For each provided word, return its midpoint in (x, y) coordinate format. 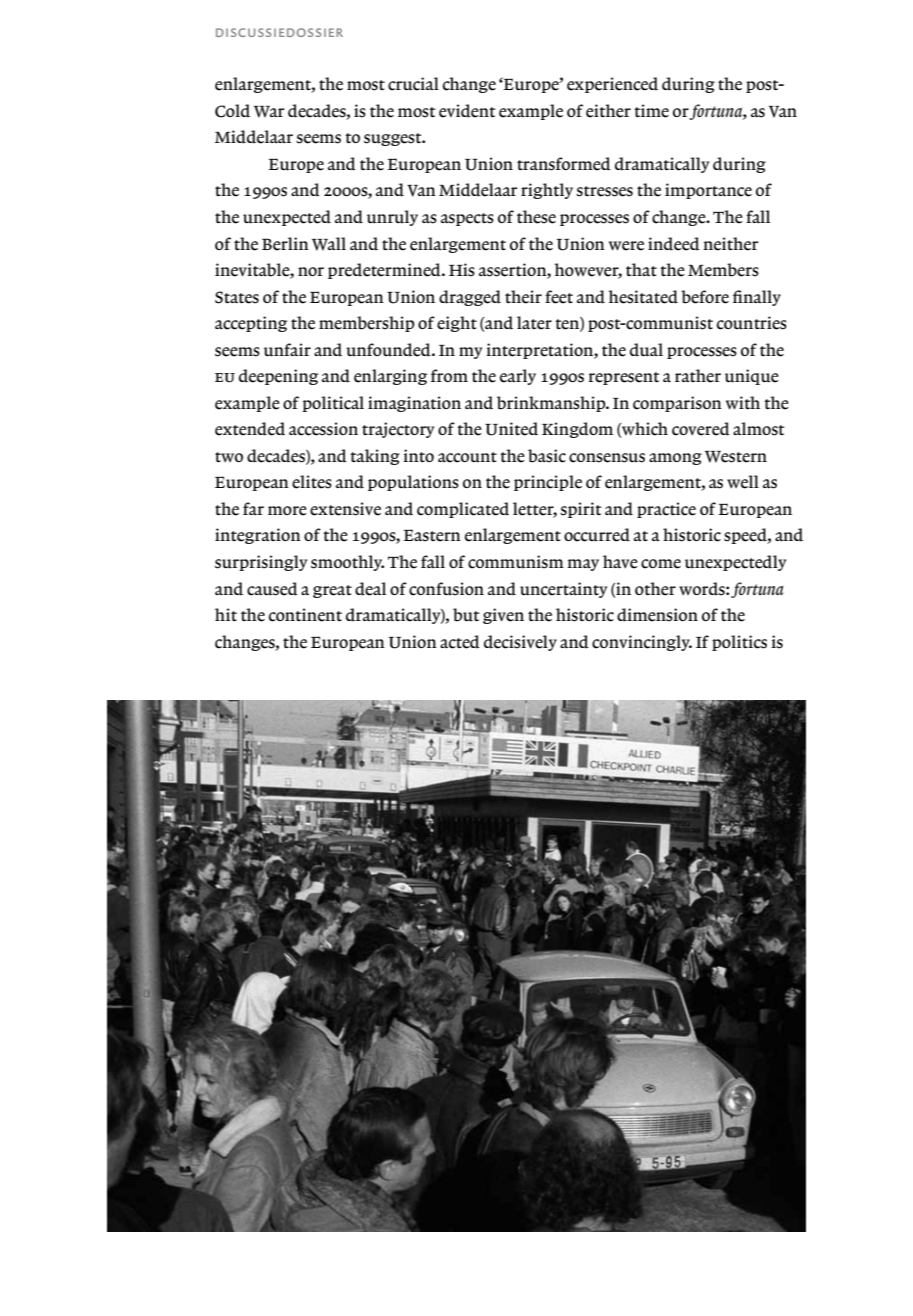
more (287, 511)
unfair (287, 350)
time (651, 111)
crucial (413, 84)
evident (467, 111)
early (518, 377)
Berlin (285, 244)
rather (698, 376)
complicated (463, 510)
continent (305, 615)
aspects (467, 219)
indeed (674, 244)
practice (666, 510)
